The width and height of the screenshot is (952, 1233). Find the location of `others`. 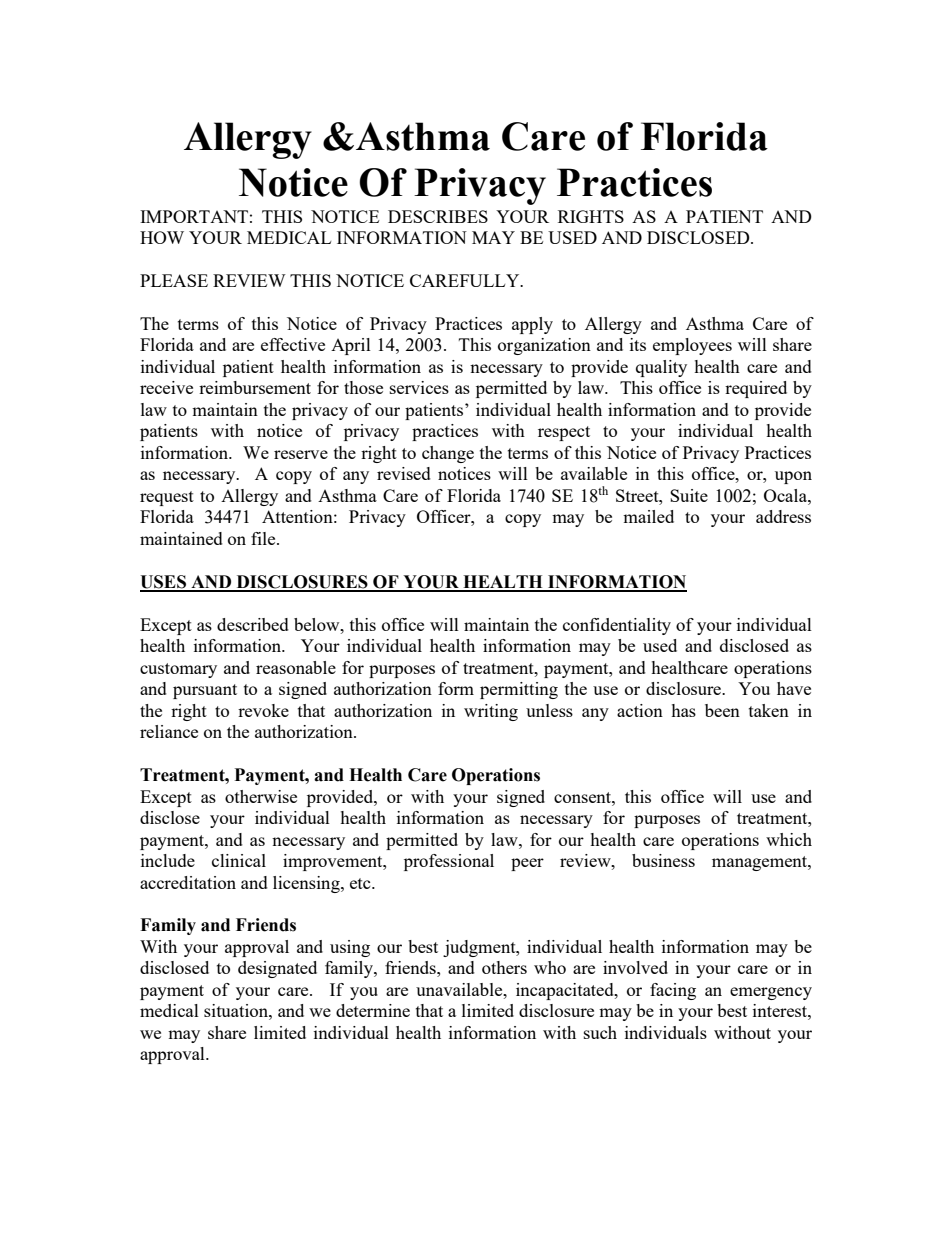

others is located at coordinates (504, 967).
